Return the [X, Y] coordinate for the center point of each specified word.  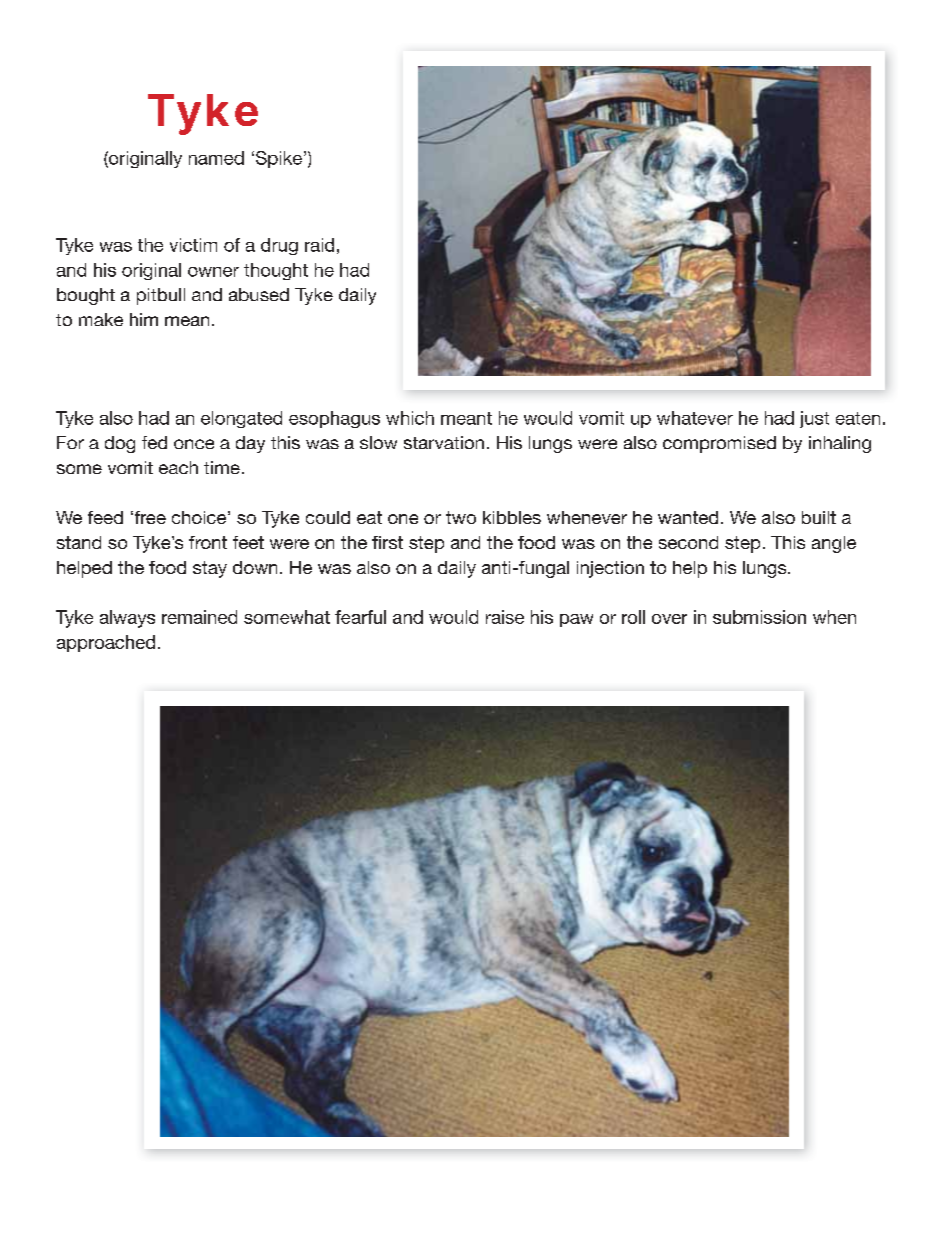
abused [259, 294]
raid [319, 245]
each [178, 467]
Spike [277, 159]
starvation [444, 442]
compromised [719, 444]
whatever [695, 418]
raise [505, 617]
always [127, 619]
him [144, 319]
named [216, 158]
